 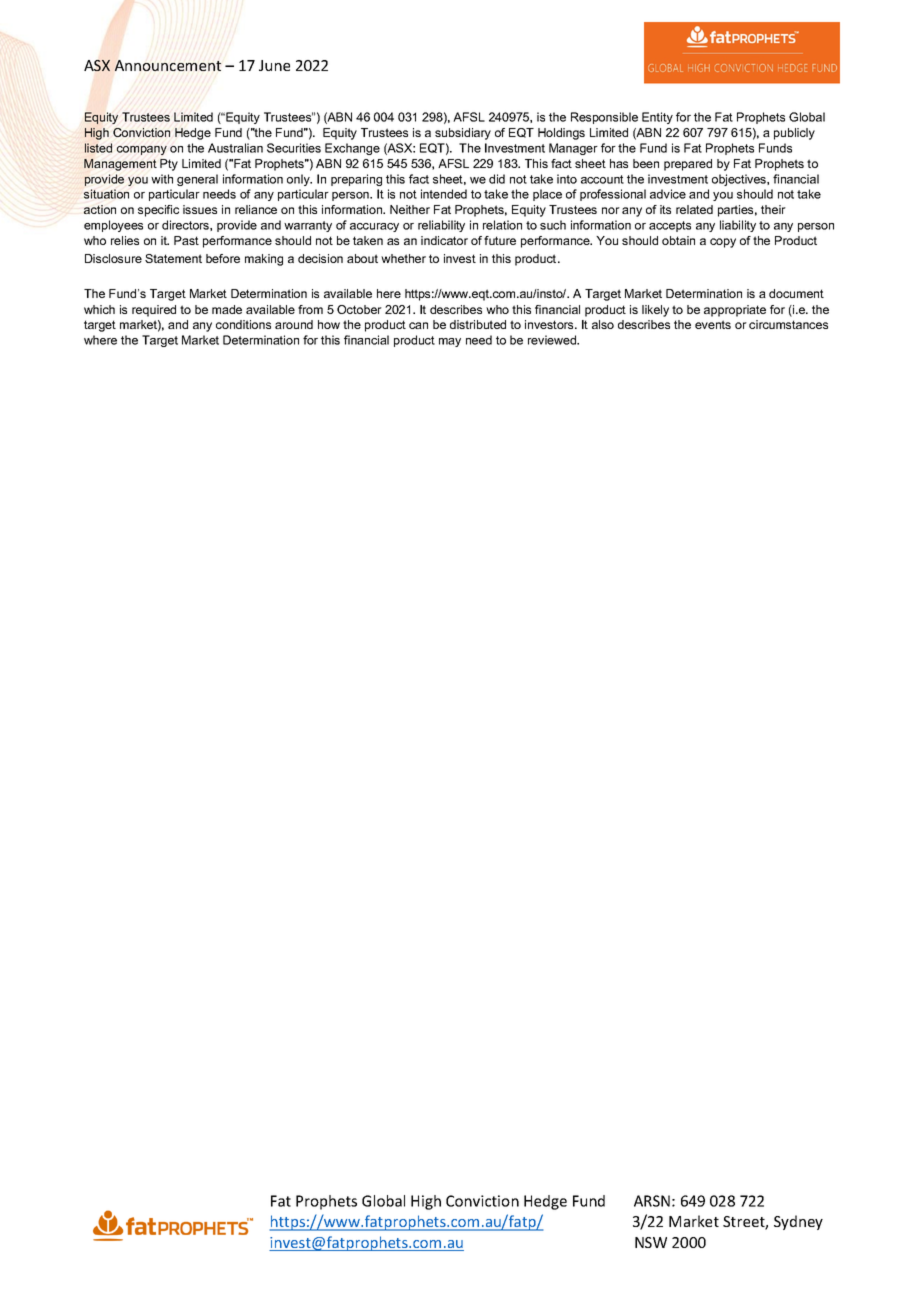 I want to click on Announcement, so click(x=168, y=65).
